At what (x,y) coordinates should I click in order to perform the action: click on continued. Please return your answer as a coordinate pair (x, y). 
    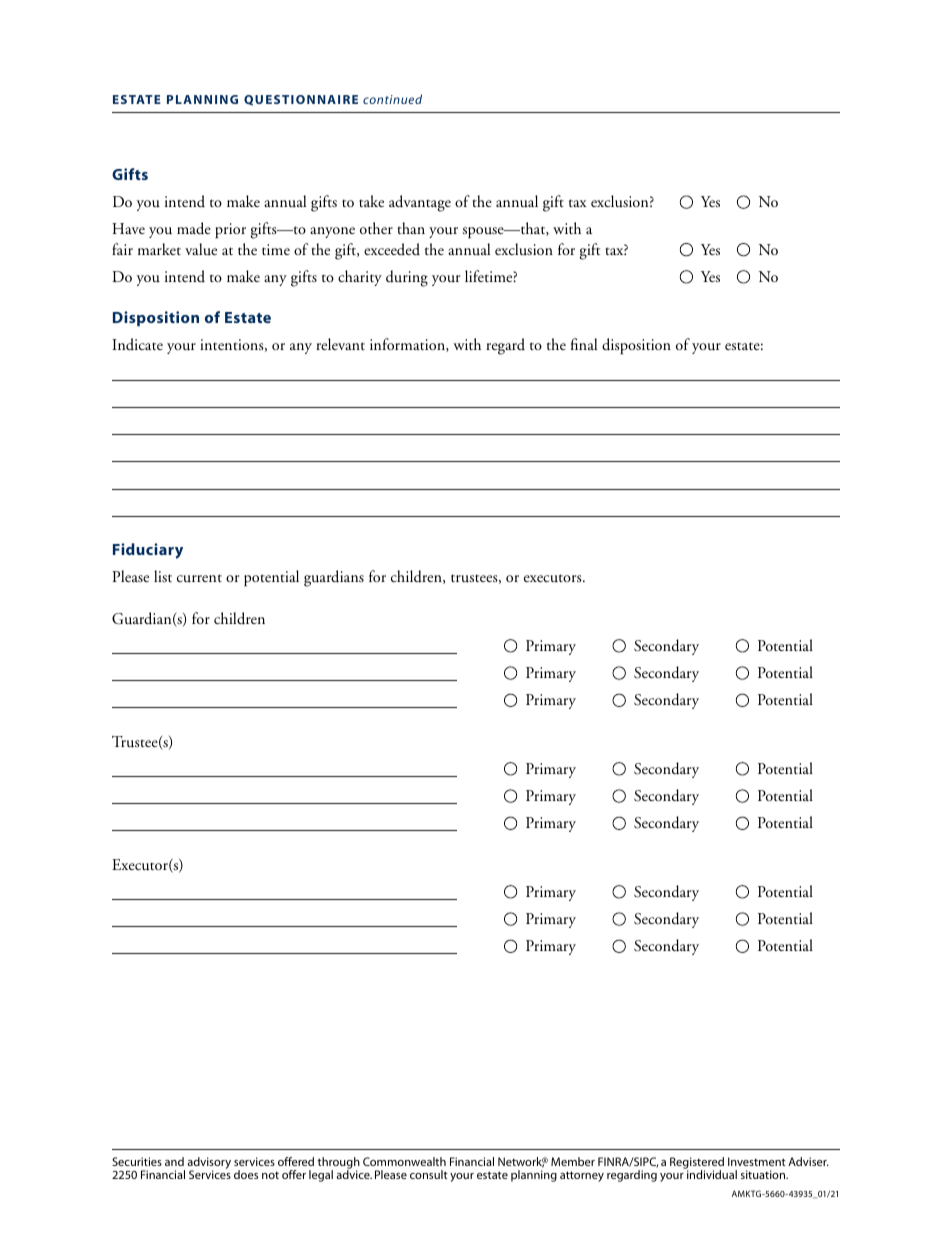
    Looking at the image, I should click on (392, 99).
